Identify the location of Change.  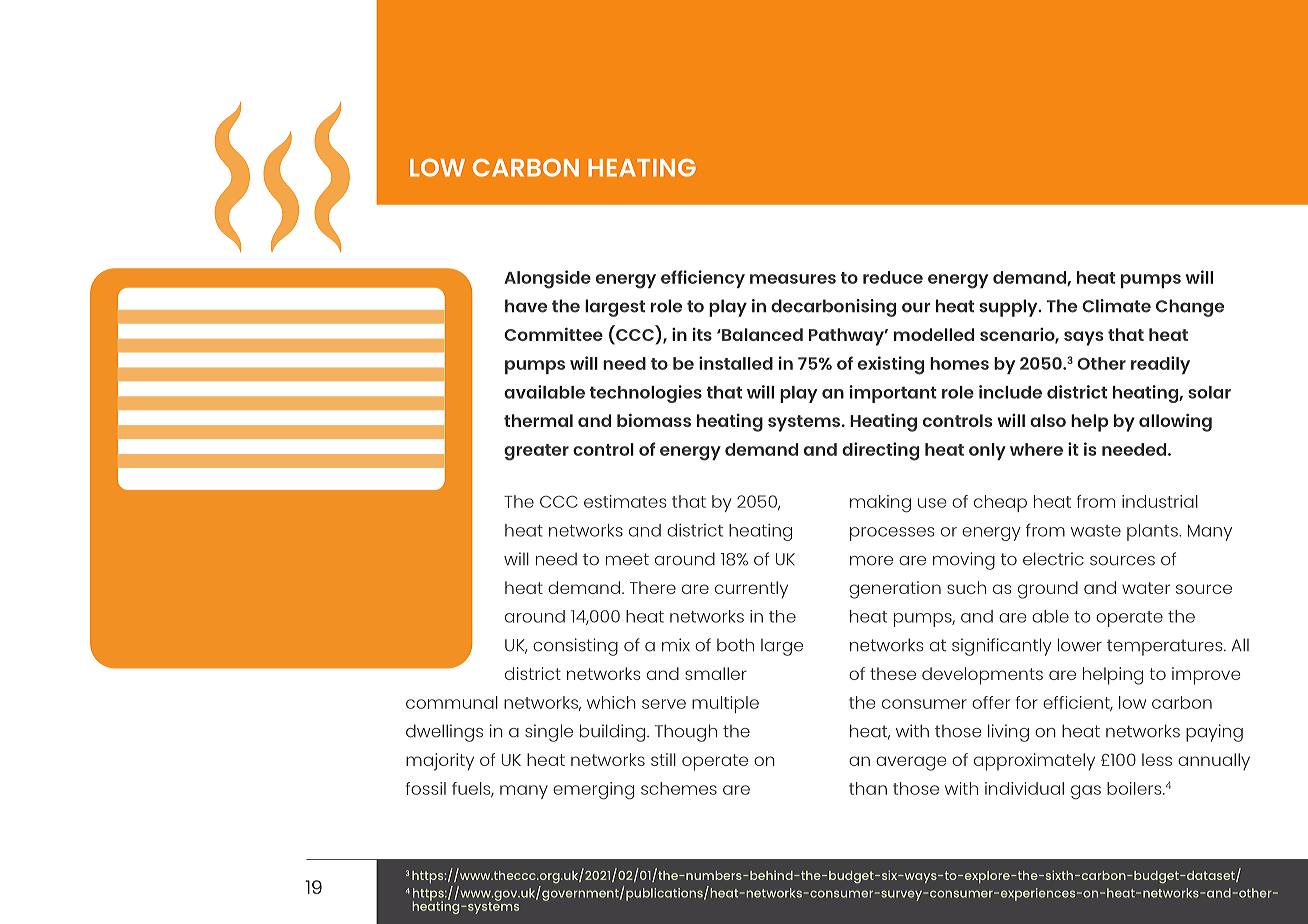
(1190, 308).
